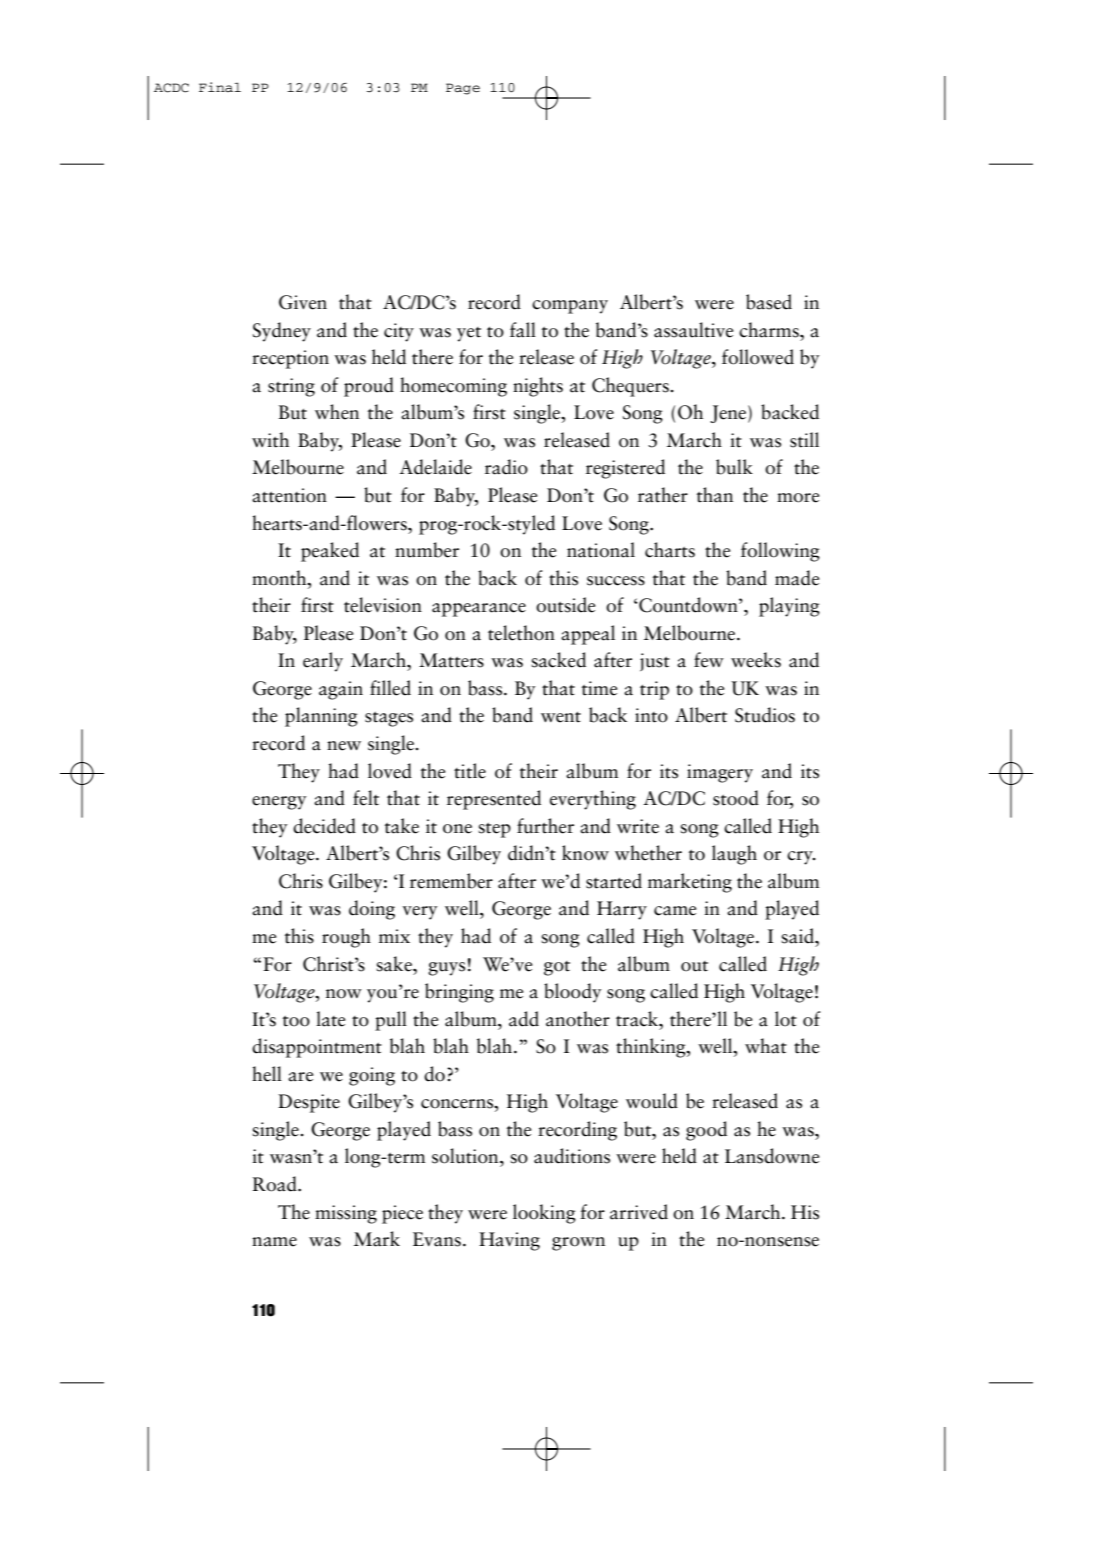 The image size is (1093, 1547). Describe the element at coordinates (275, 1184) in the image. I see `Road` at that location.
